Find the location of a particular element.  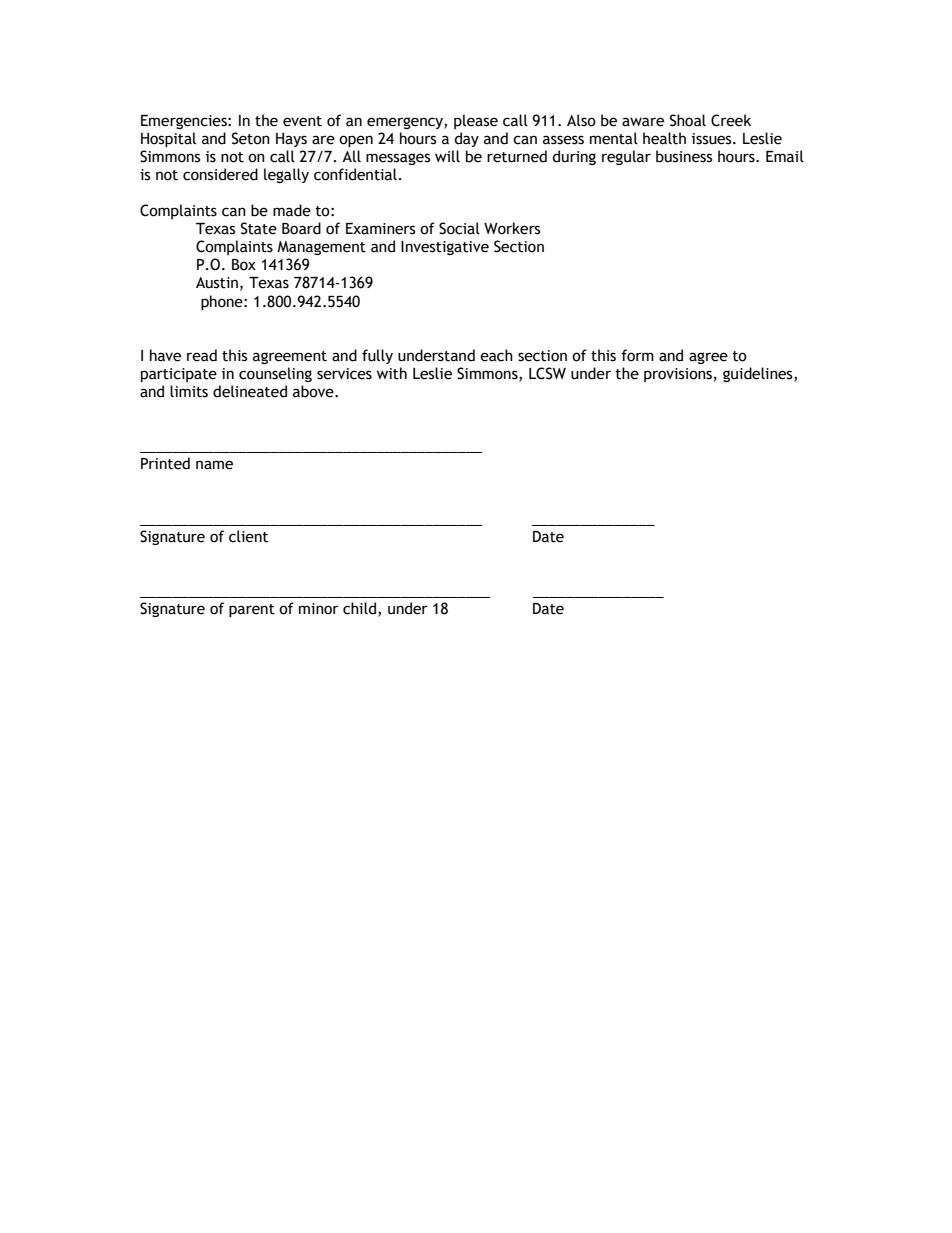

form is located at coordinates (637, 355).
